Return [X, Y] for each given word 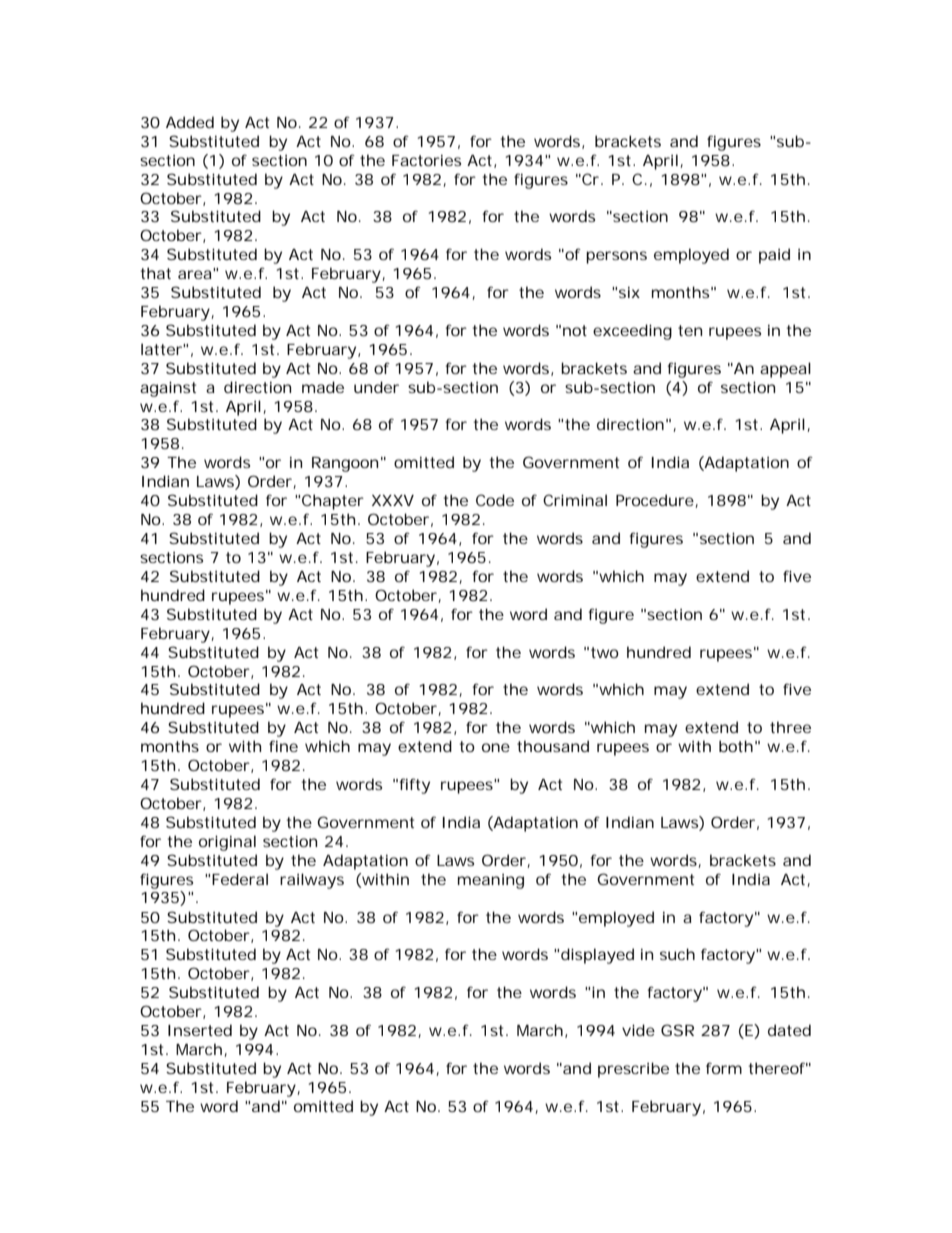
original [227, 843]
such [677, 954]
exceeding [632, 332]
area [196, 273]
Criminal [575, 500]
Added [190, 122]
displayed [597, 956]
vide [638, 1030]
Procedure [657, 501]
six [629, 292]
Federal [240, 879]
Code [495, 500]
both [738, 746]
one [496, 747]
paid [774, 256]
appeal [785, 370]
